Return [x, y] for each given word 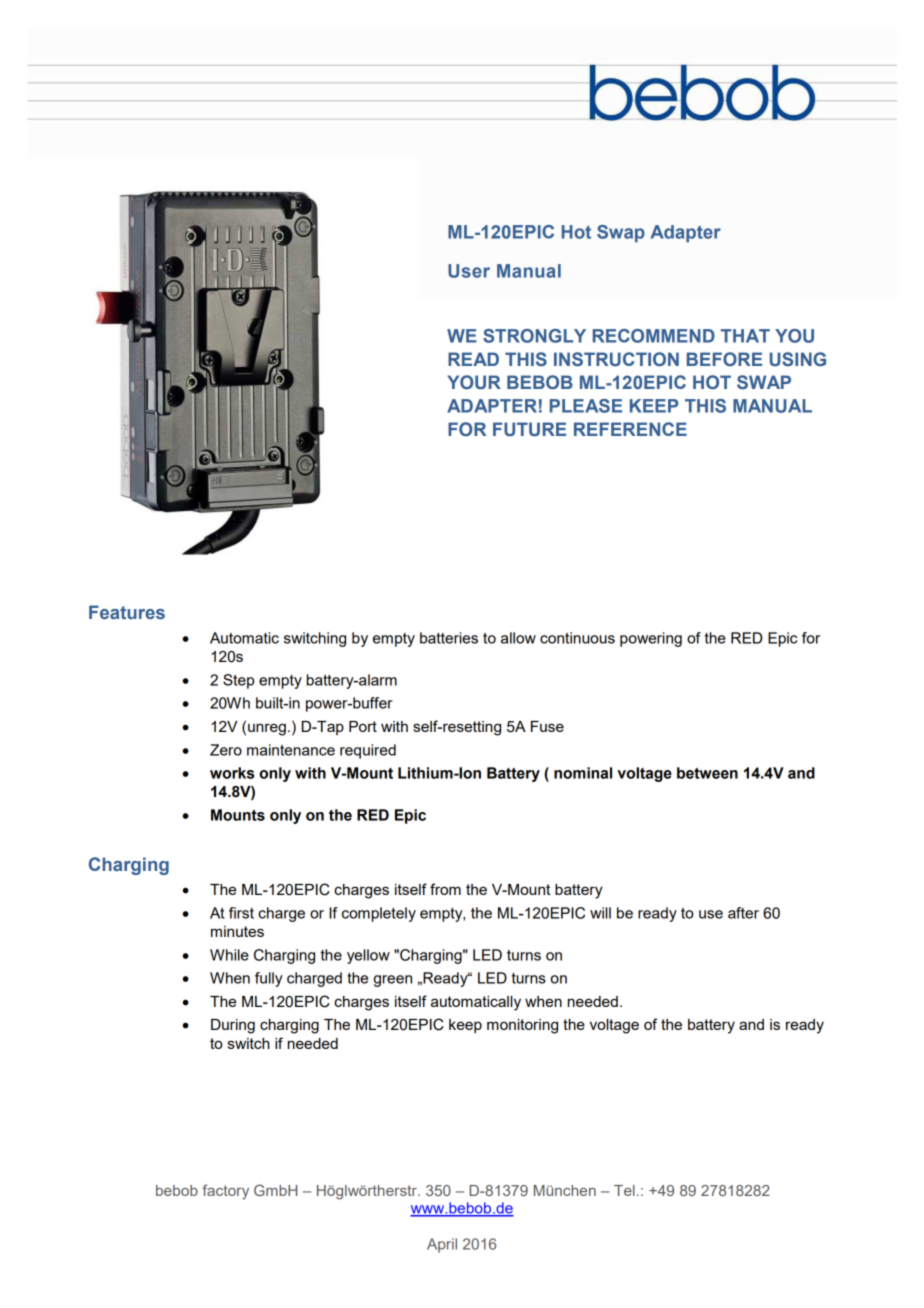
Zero [226, 750]
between [707, 773]
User [469, 271]
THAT [745, 336]
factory [225, 1192]
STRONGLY [534, 336]
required [368, 751]
